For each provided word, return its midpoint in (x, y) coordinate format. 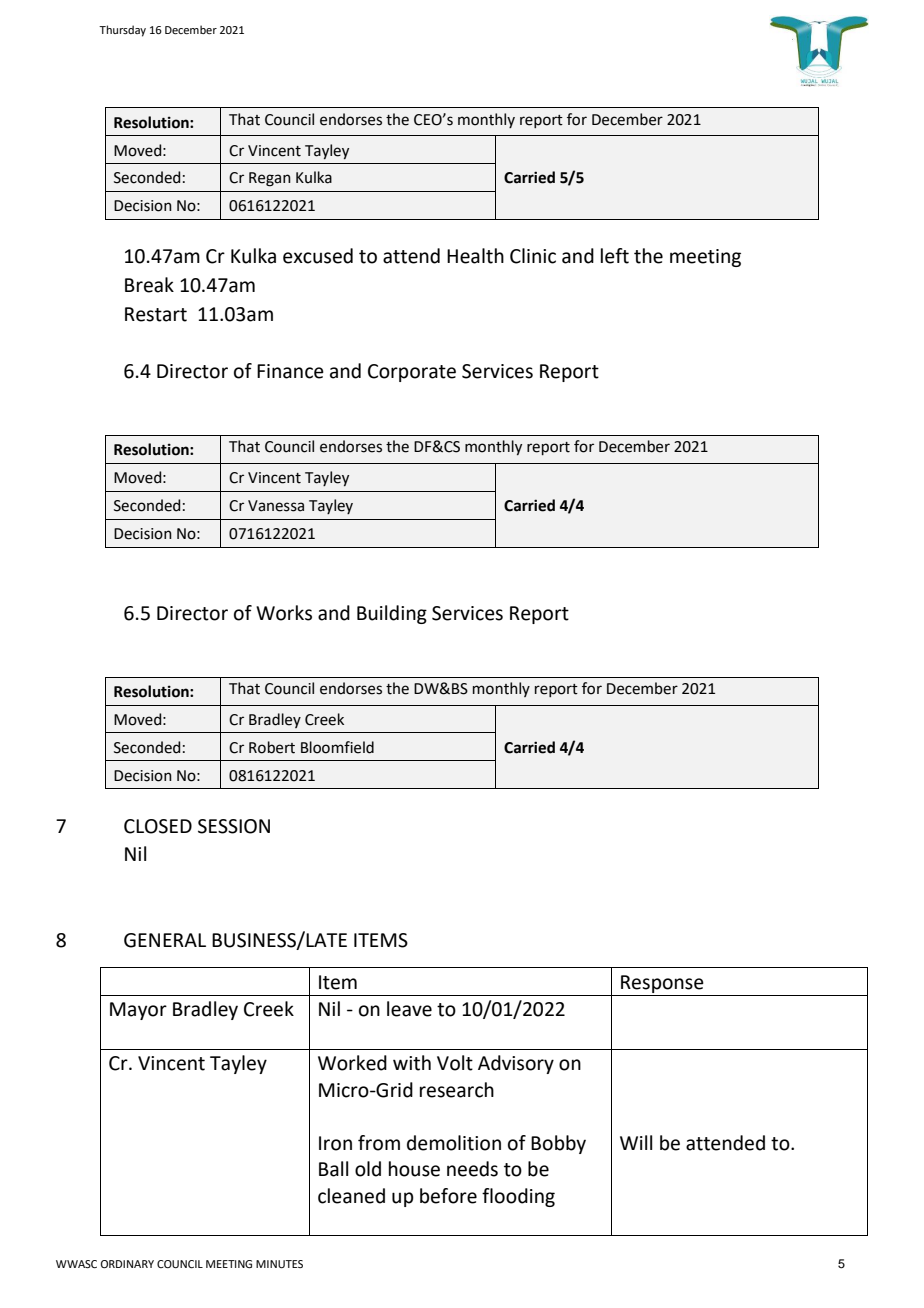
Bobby (558, 1144)
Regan (270, 179)
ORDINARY (127, 1264)
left (615, 256)
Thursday (122, 31)
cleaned (351, 1196)
